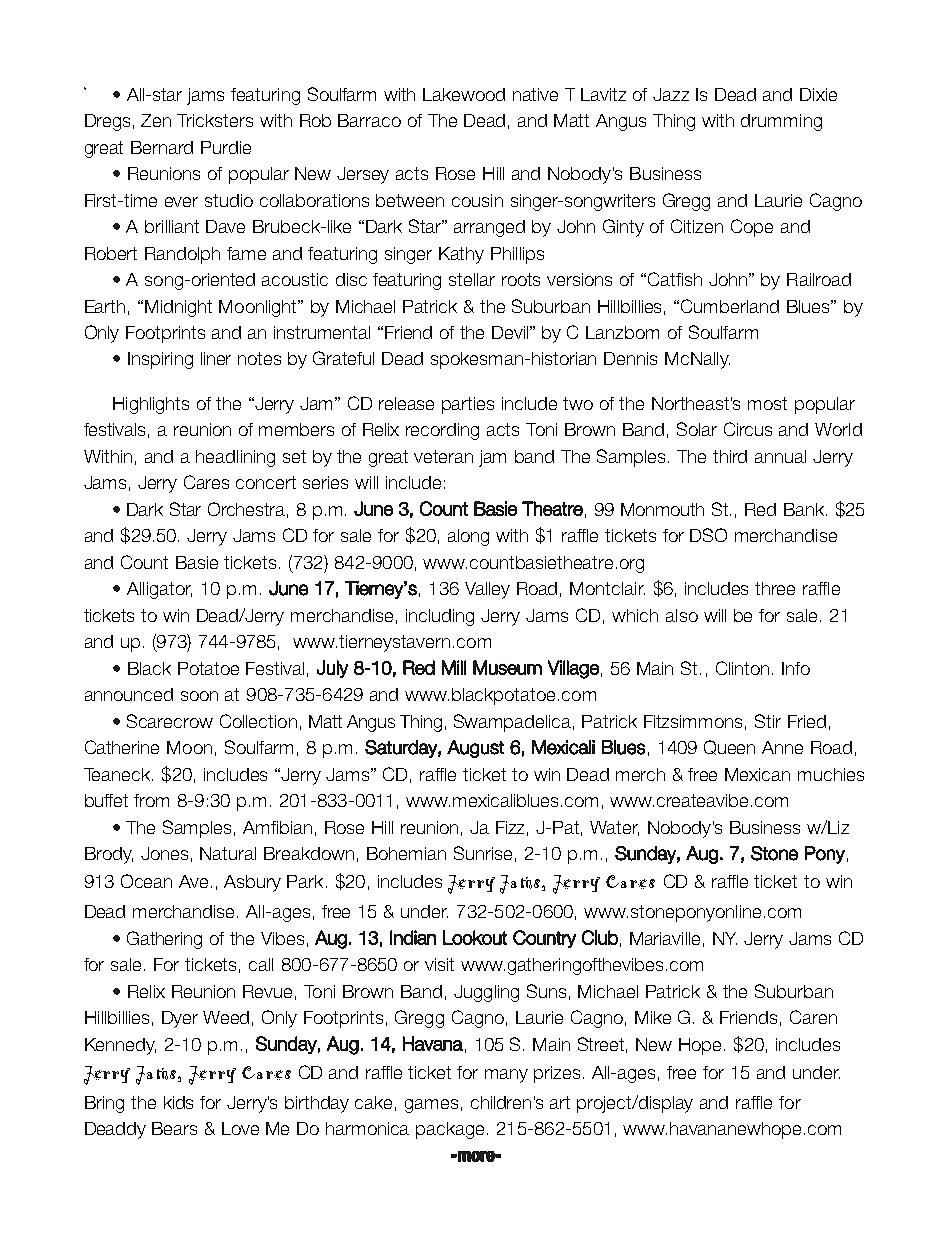 This page has width=952, height=1233. What do you see at coordinates (178, 1102) in the page?
I see `kids` at bounding box center [178, 1102].
